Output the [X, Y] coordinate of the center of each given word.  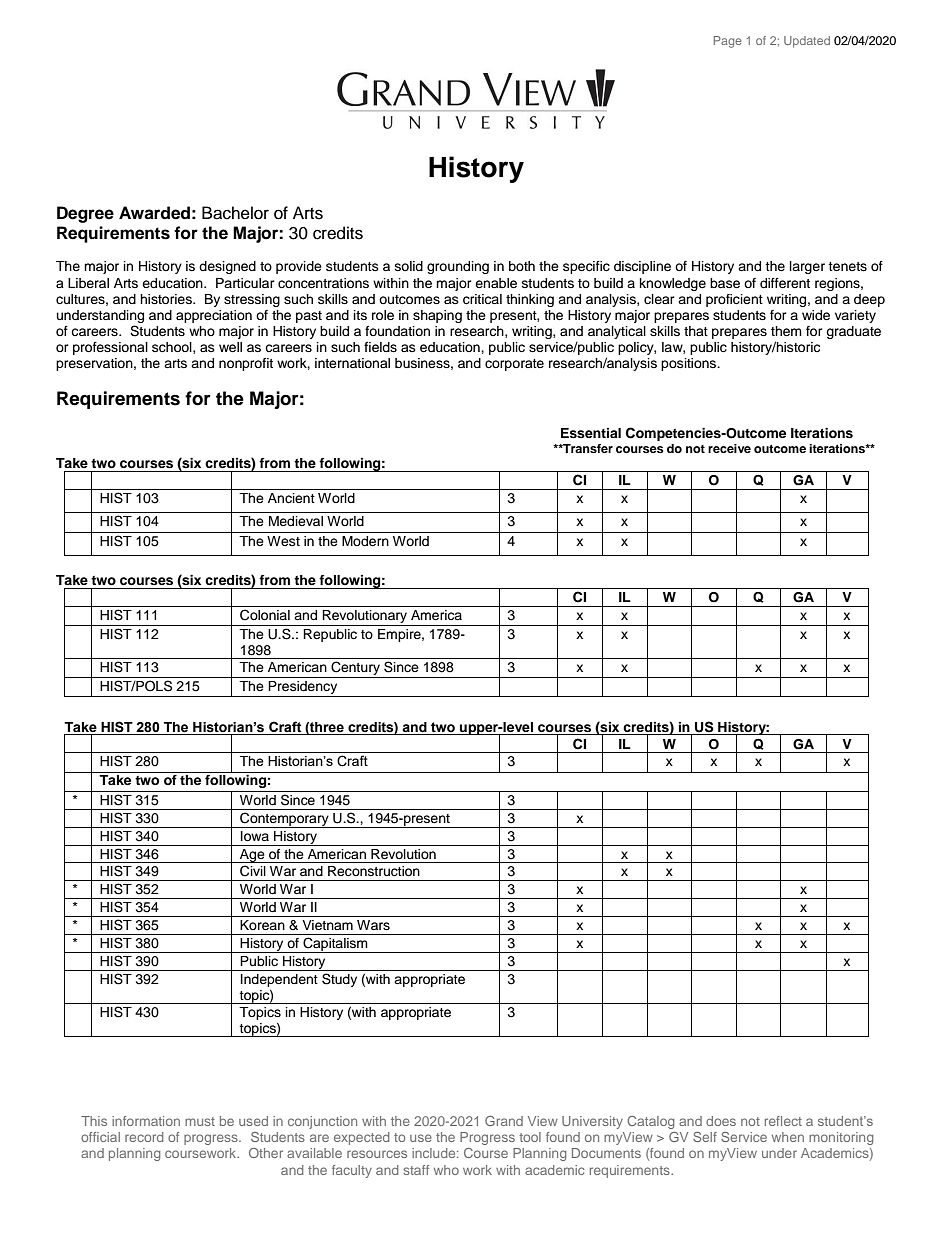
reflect [783, 1121]
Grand [504, 1121]
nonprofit [246, 364]
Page [728, 42]
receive [729, 448]
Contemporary [284, 820]
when [788, 1137]
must [200, 1121]
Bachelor [235, 213]
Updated [807, 42]
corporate [514, 365]
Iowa [255, 836]
